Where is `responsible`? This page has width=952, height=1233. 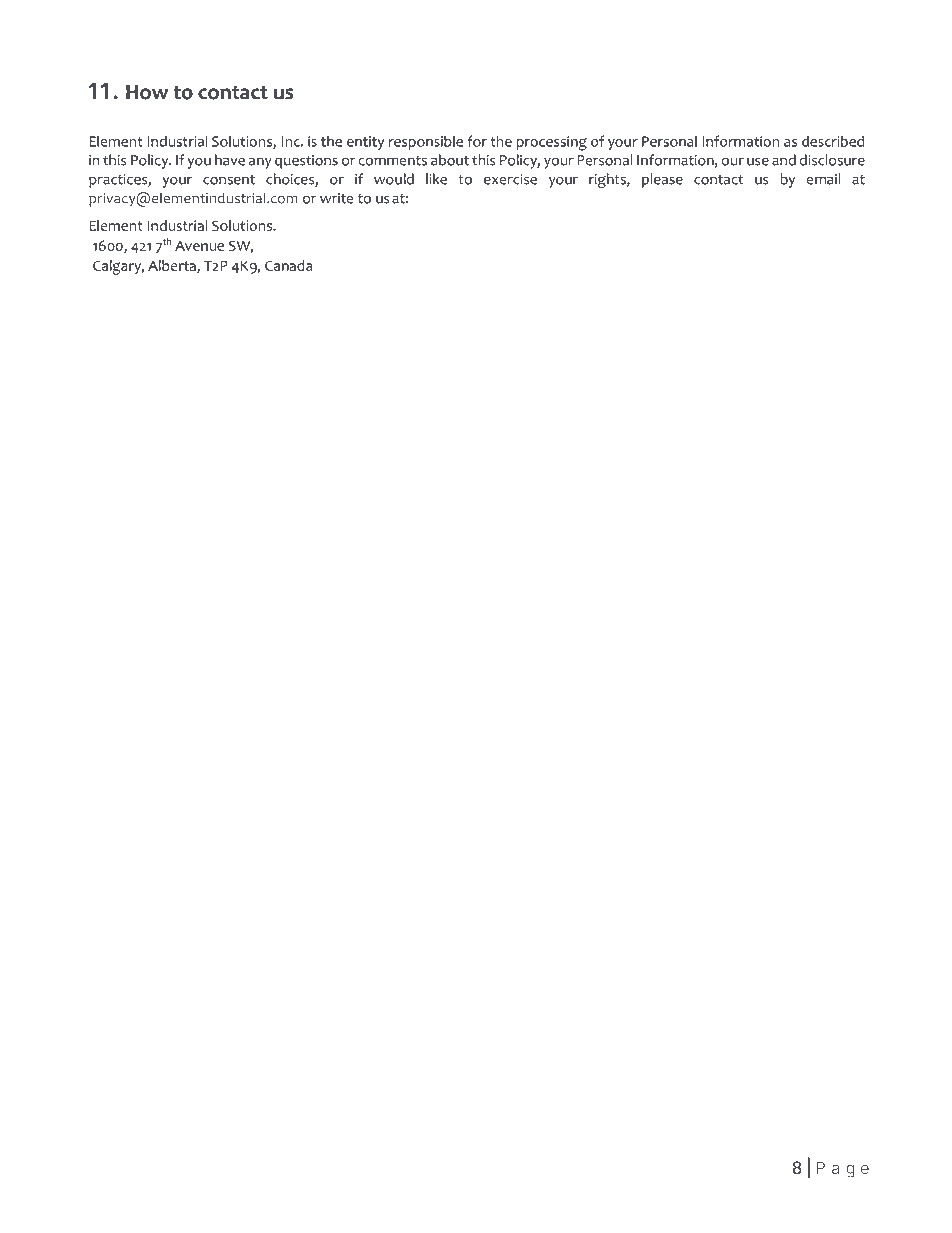
responsible is located at coordinates (426, 142).
